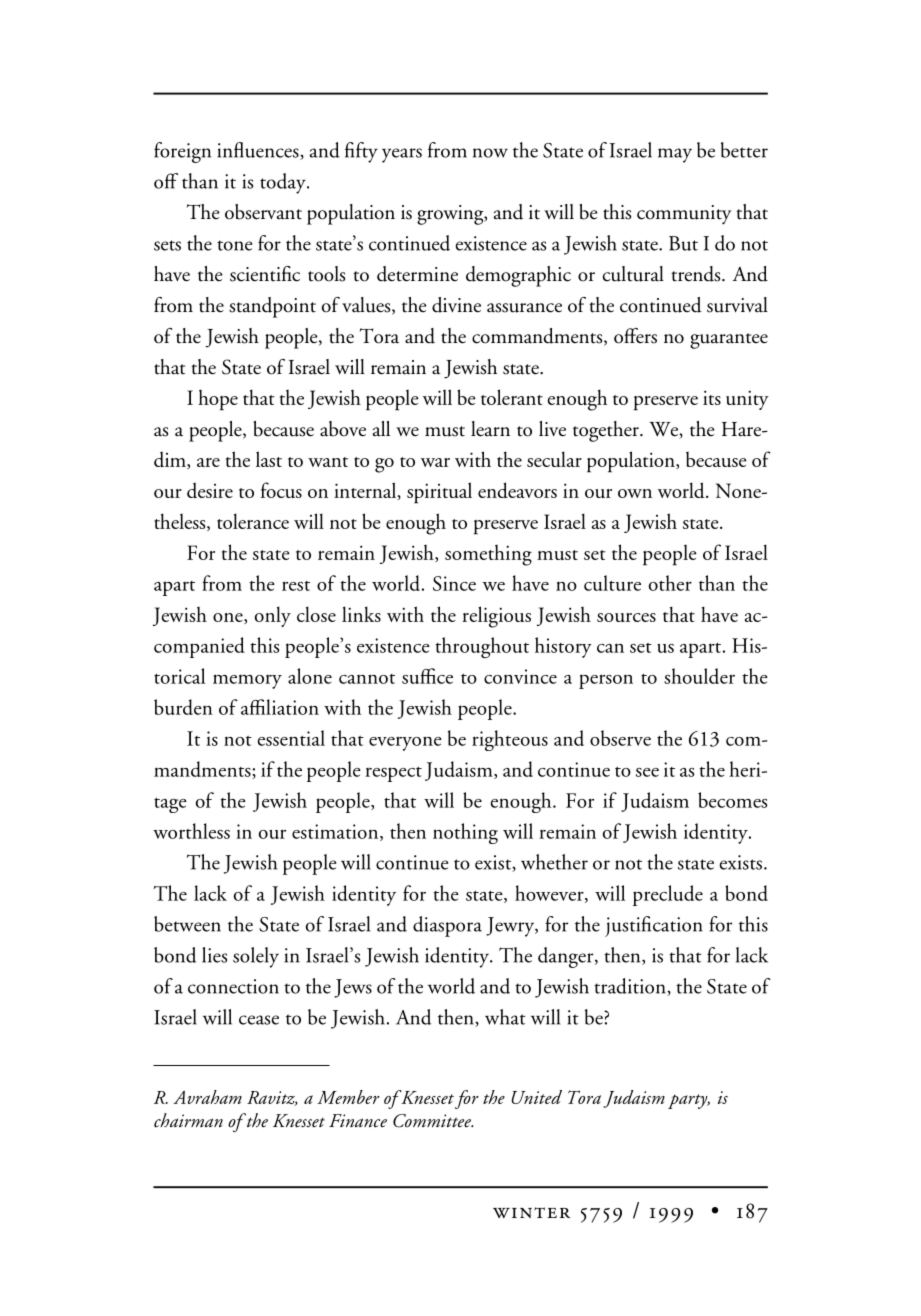 The height and width of the screenshot is (1316, 921). What do you see at coordinates (427, 676) in the screenshot?
I see `suffice` at bounding box center [427, 676].
